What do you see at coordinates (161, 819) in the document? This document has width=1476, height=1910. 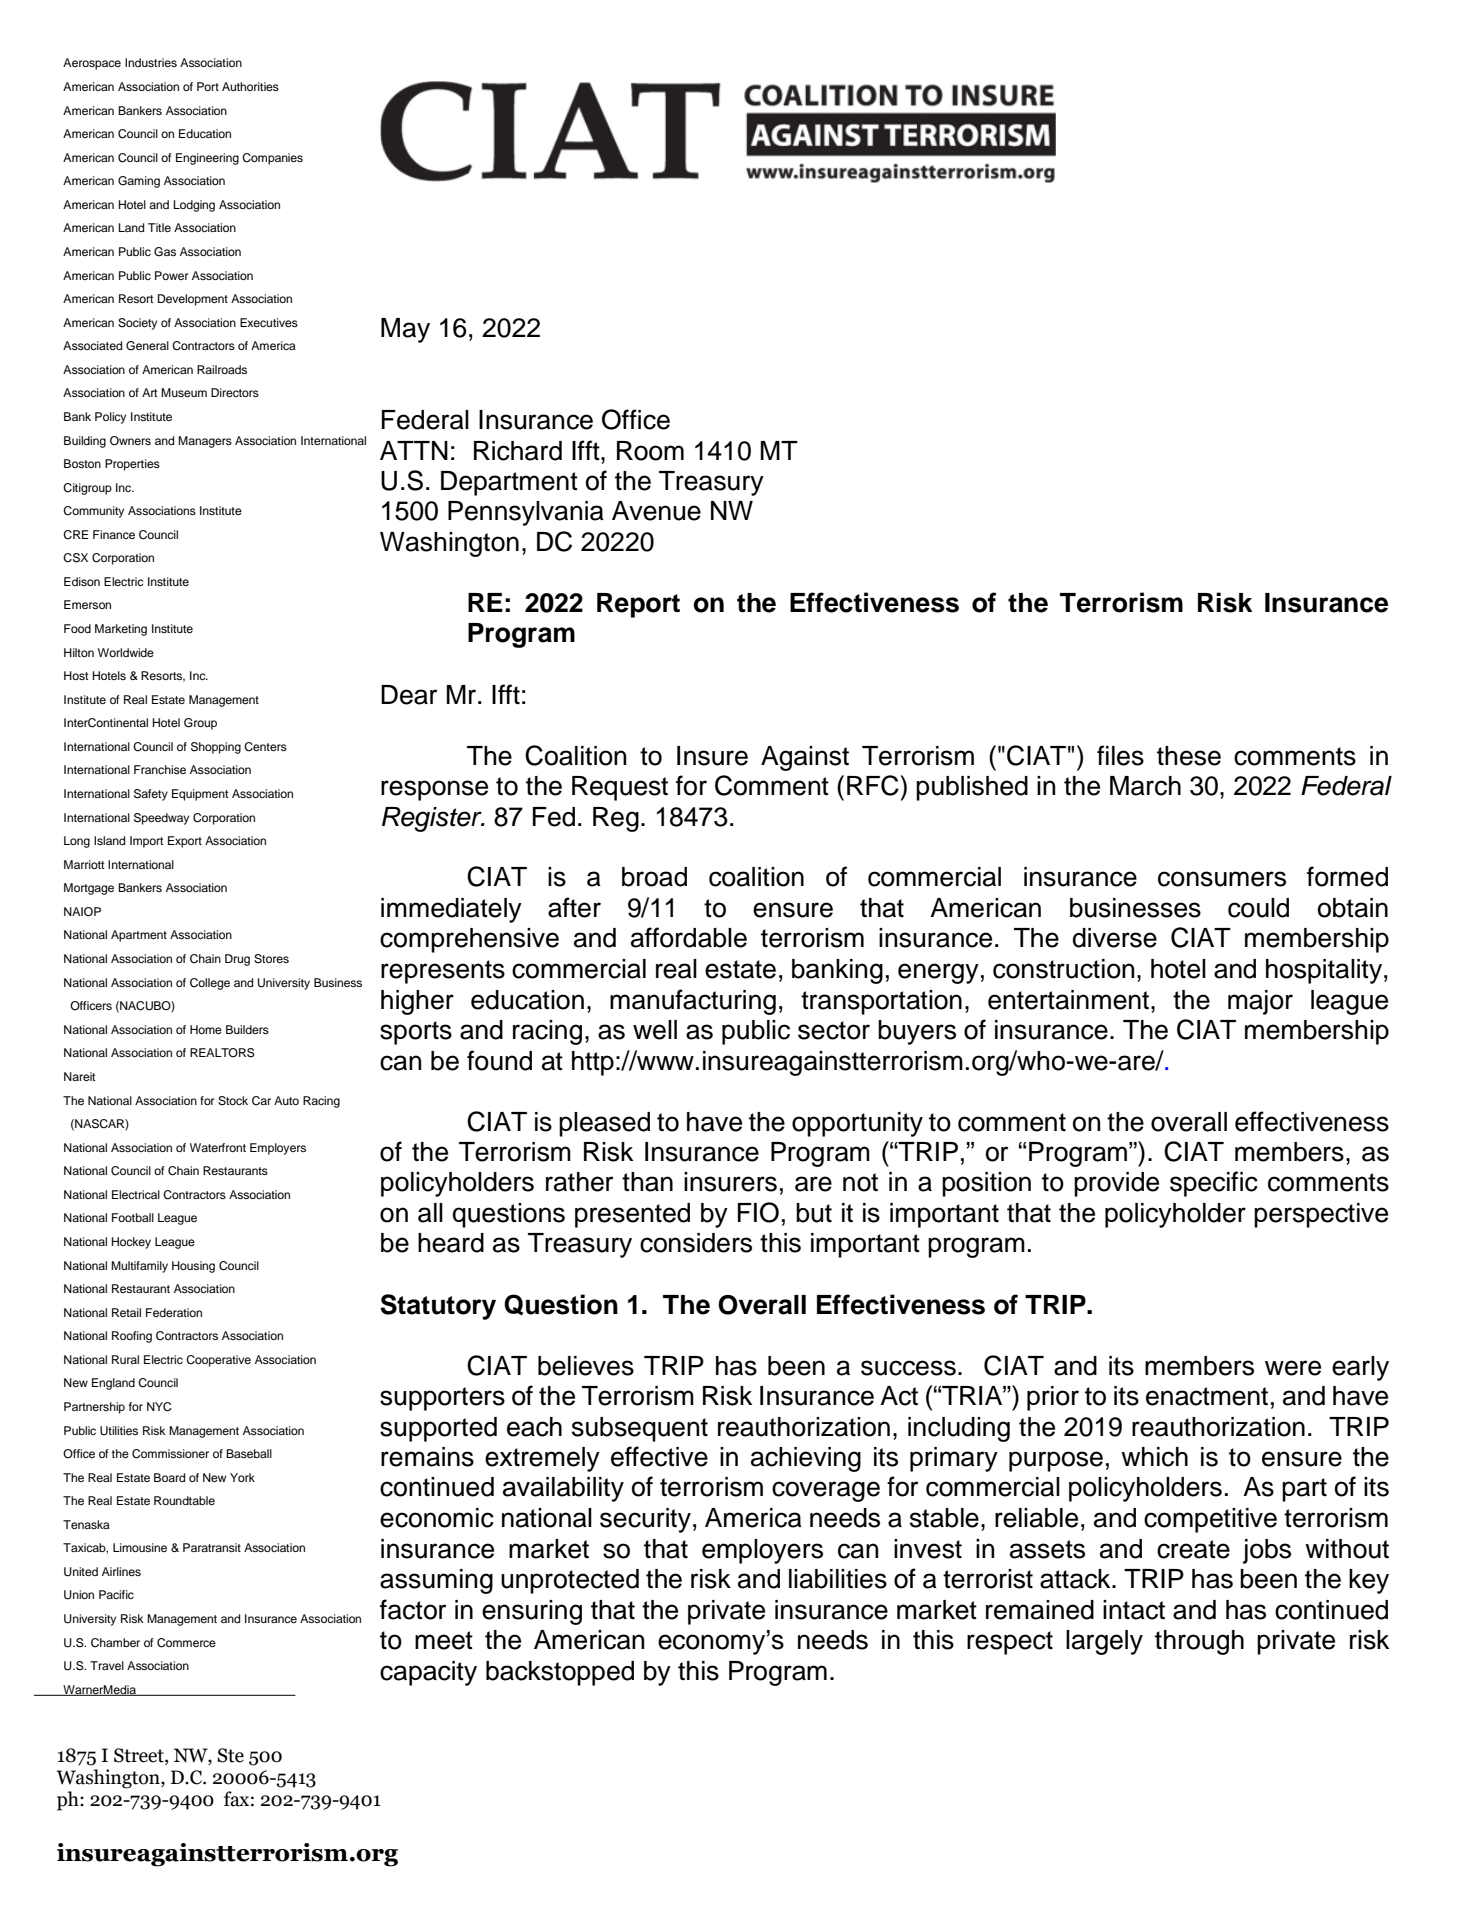 I see `Speedway` at bounding box center [161, 819].
